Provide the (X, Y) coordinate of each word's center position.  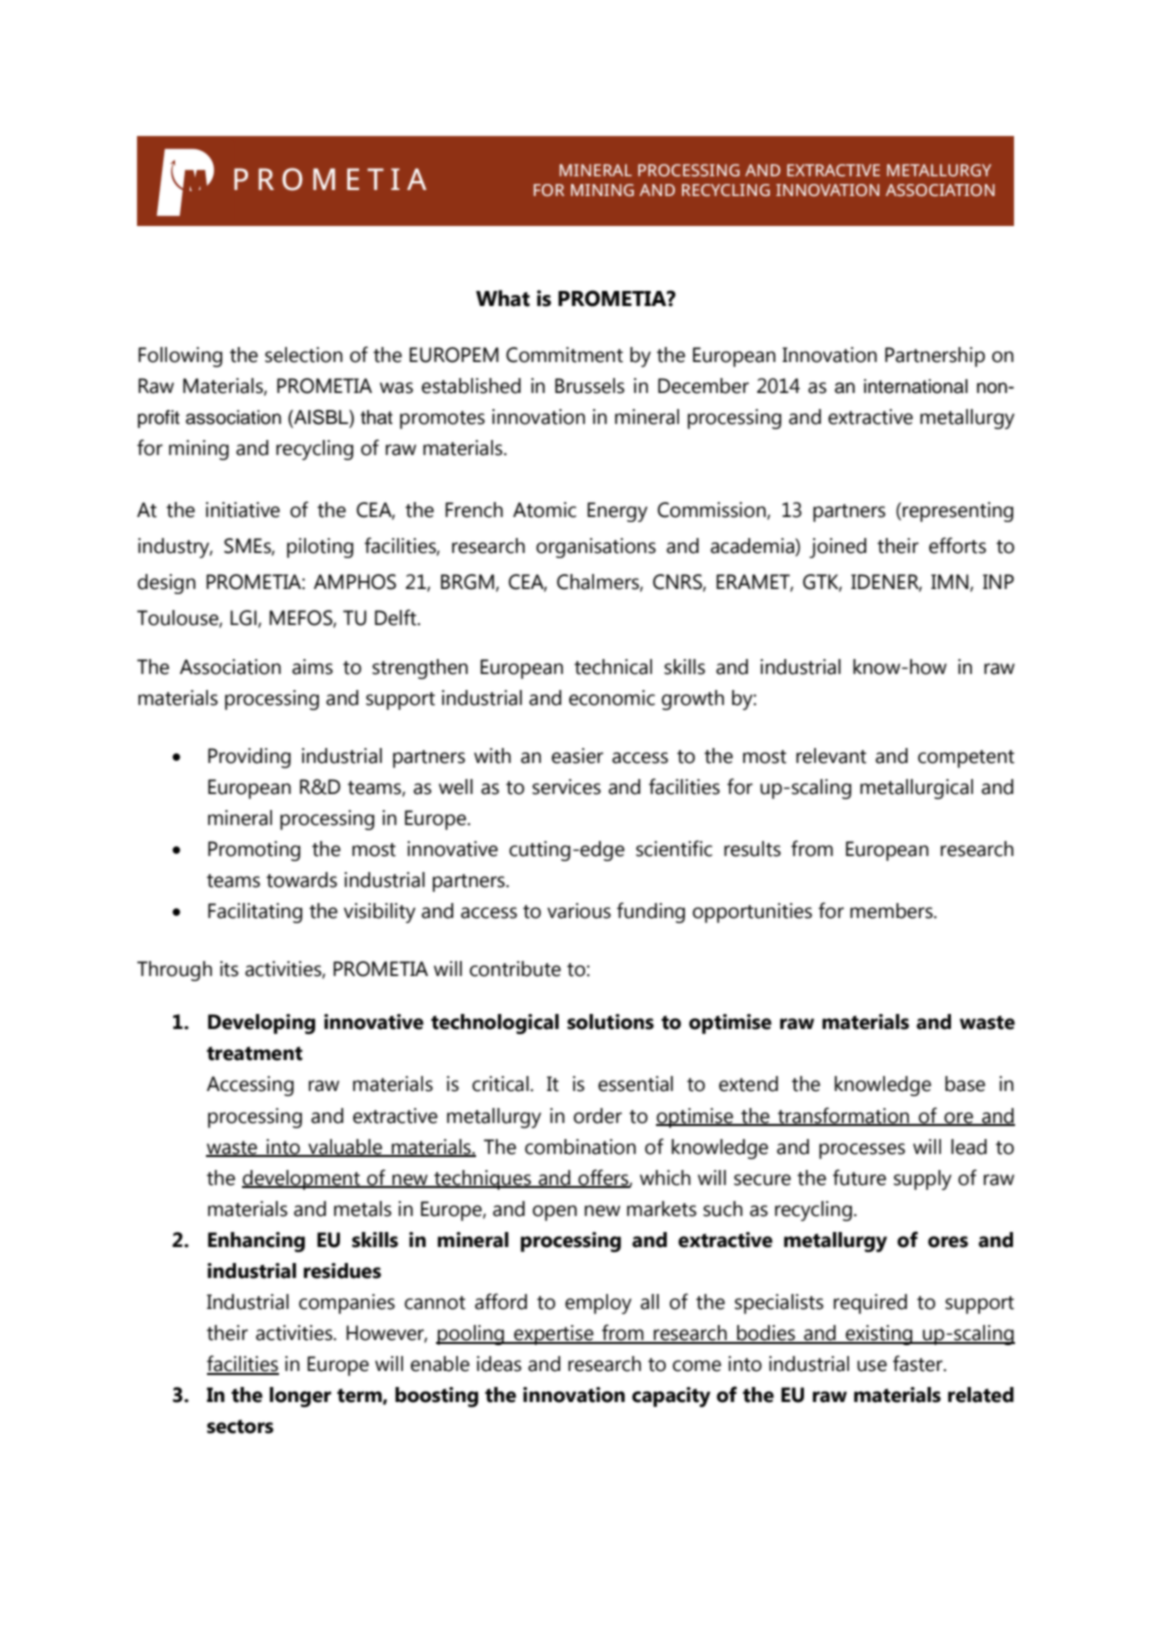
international (916, 386)
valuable (345, 1147)
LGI (244, 618)
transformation (844, 1116)
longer (300, 1397)
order (598, 1116)
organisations (596, 548)
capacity (671, 1397)
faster (919, 1363)
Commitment (564, 355)
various (579, 911)
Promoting (254, 851)
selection (304, 355)
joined (837, 548)
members (892, 911)
